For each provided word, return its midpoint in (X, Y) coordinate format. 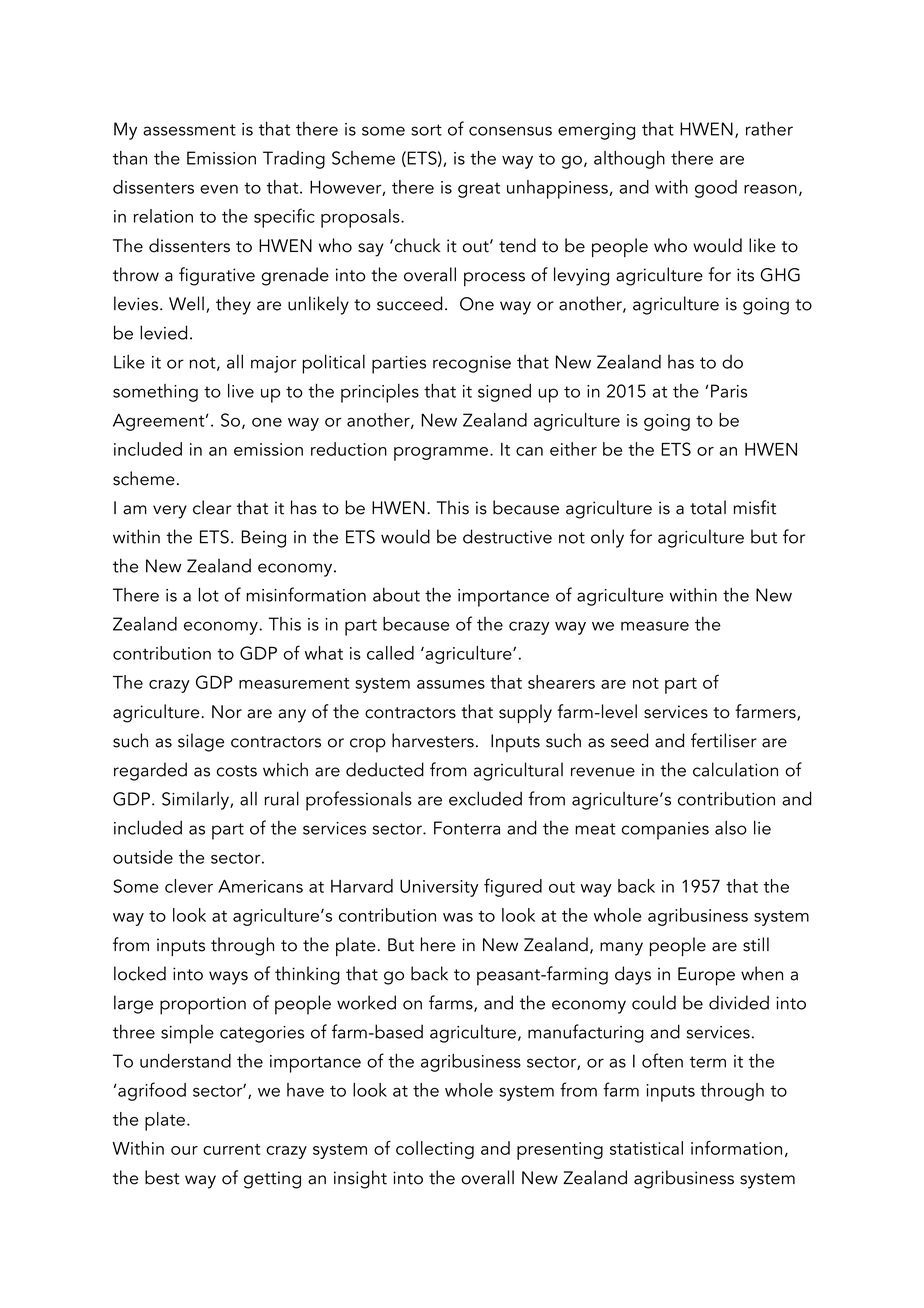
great (479, 190)
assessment (189, 130)
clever (189, 886)
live (241, 391)
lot (209, 594)
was (458, 917)
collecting (435, 1150)
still (756, 944)
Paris (729, 391)
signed (504, 393)
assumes (451, 684)
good (716, 189)
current (231, 1149)
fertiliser (724, 740)
